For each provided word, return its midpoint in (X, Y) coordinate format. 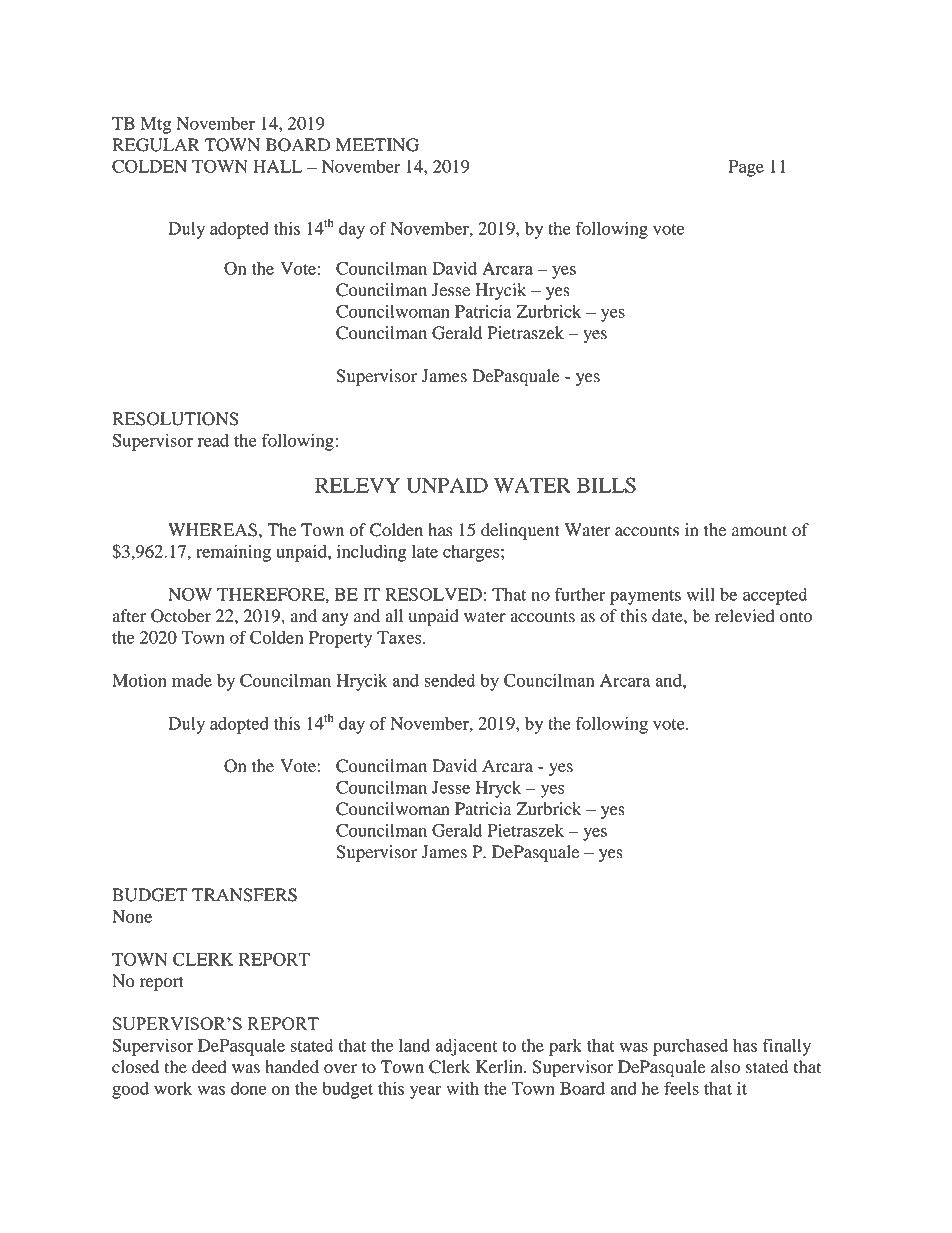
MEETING (377, 145)
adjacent (467, 1047)
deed (209, 1067)
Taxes (400, 637)
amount (759, 531)
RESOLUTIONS (175, 419)
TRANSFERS (244, 895)
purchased (690, 1047)
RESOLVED (433, 594)
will (701, 594)
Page (746, 168)
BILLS (606, 485)
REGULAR (156, 145)
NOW (190, 594)
